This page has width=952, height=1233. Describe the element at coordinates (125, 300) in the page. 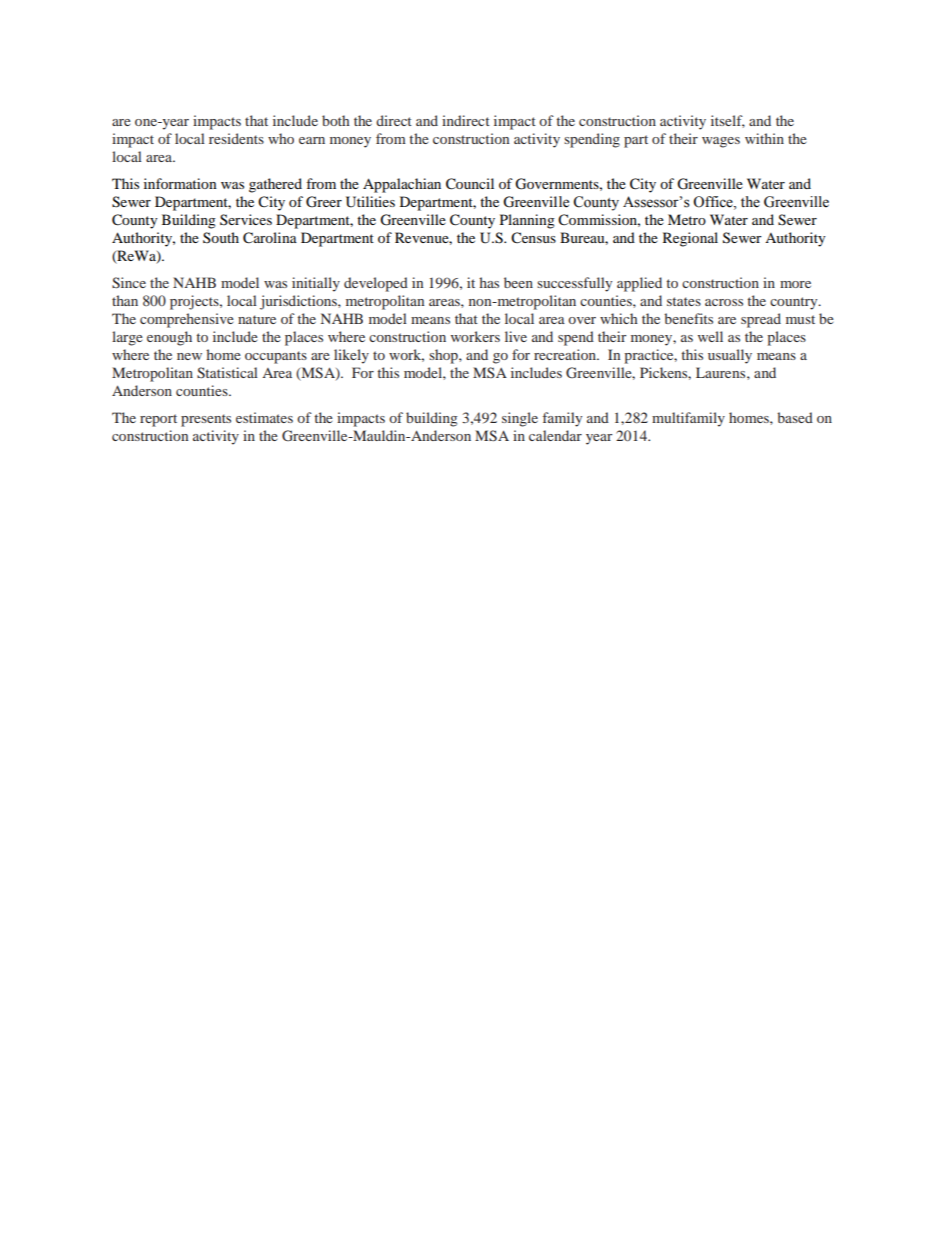

I see `than` at that location.
